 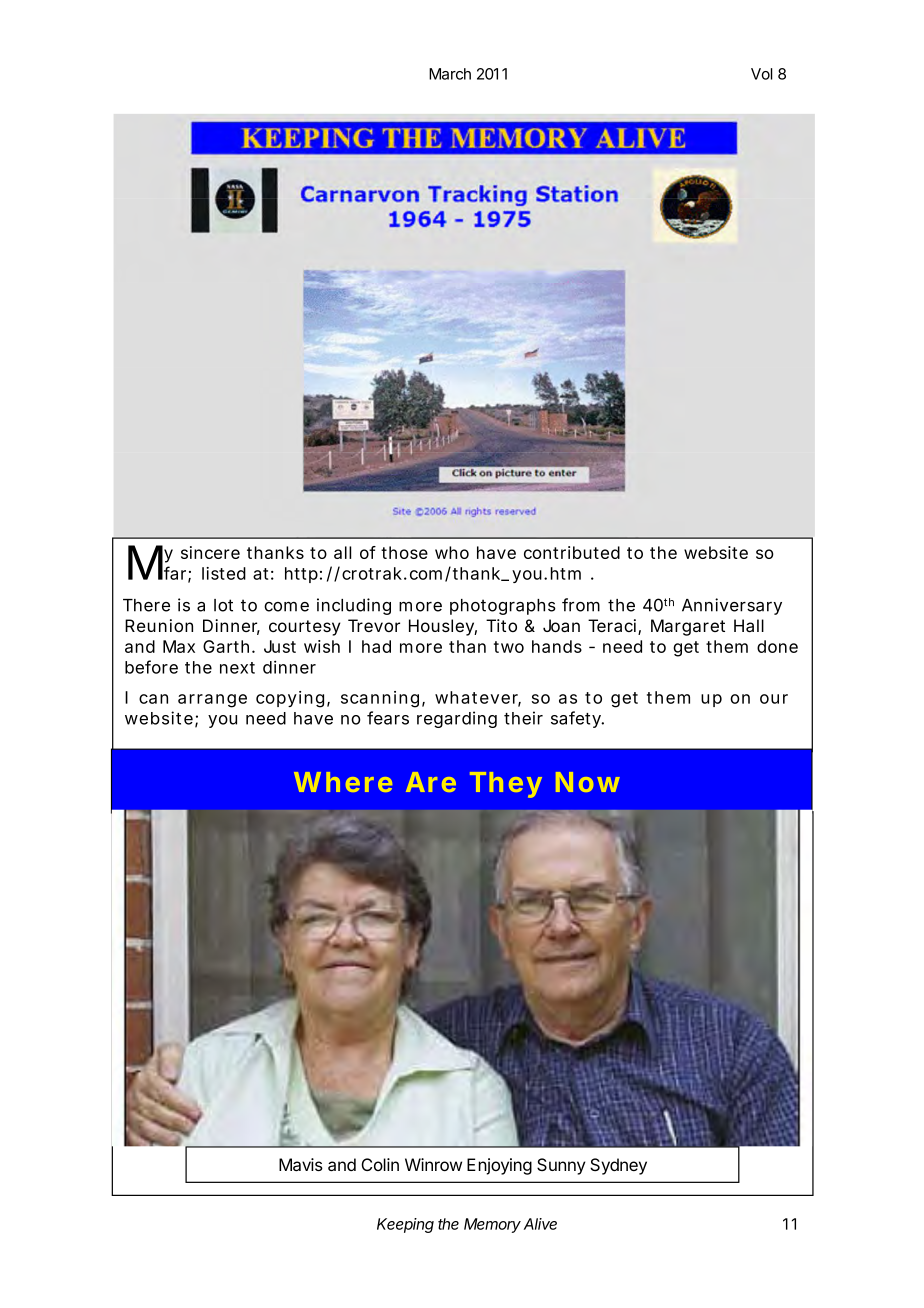 What do you see at coordinates (450, 74) in the screenshot?
I see `March` at bounding box center [450, 74].
